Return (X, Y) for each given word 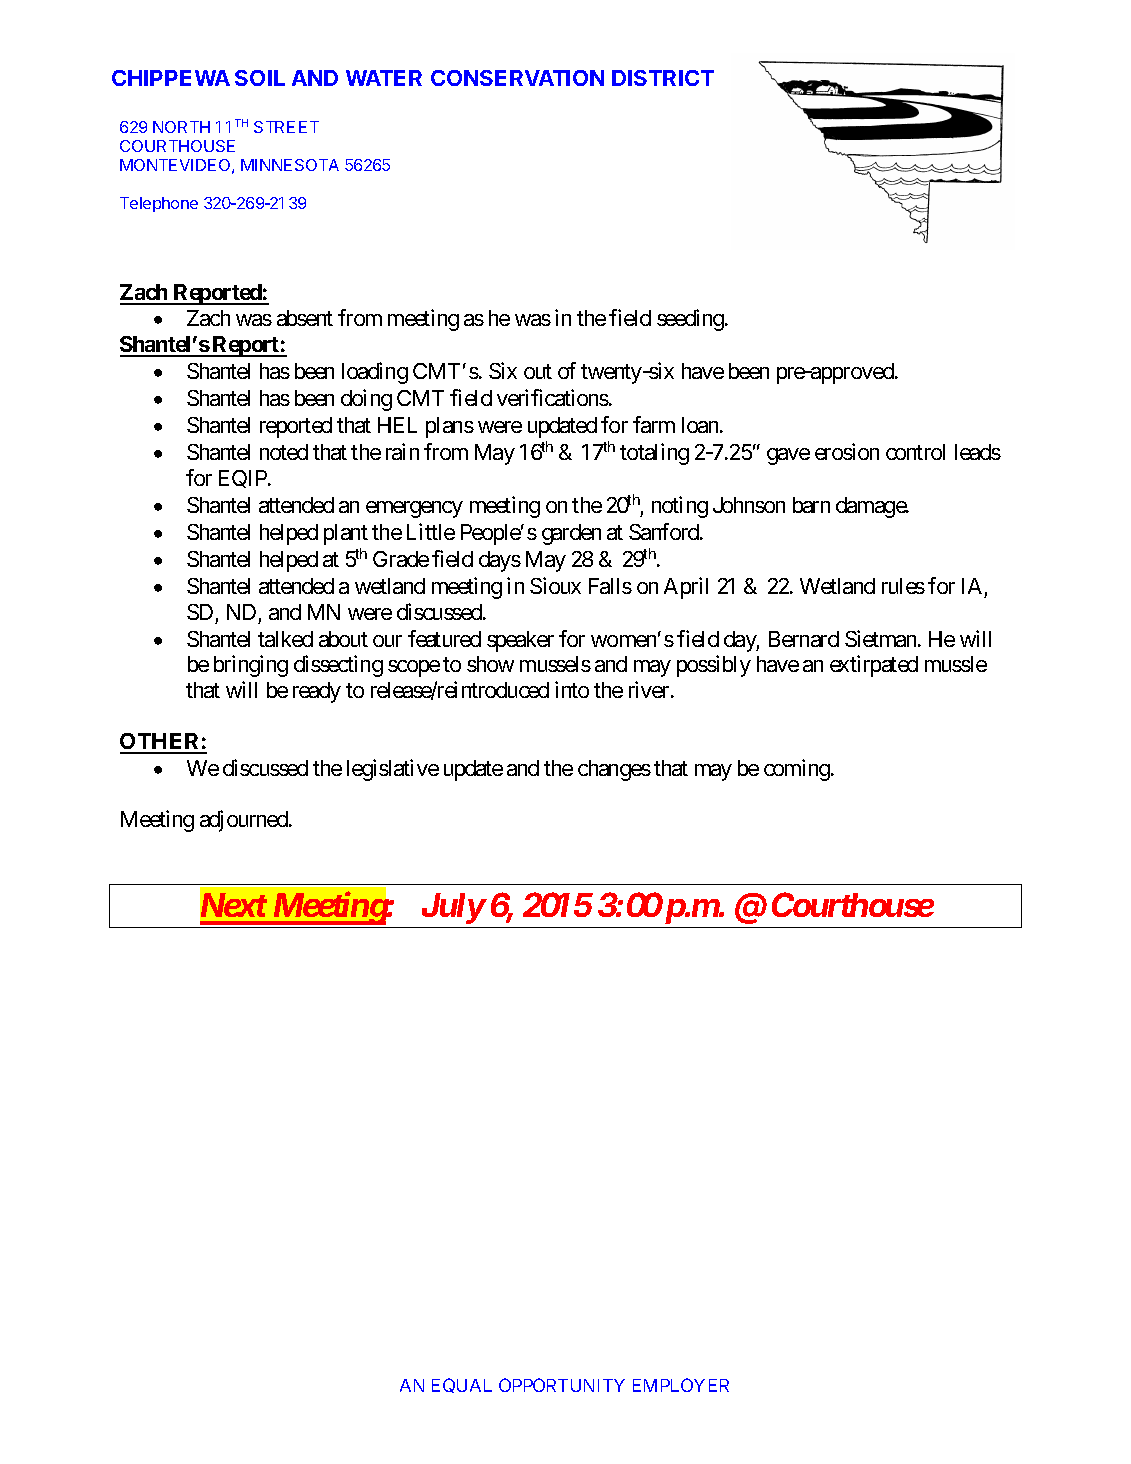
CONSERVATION (517, 78)
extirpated (874, 666)
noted (284, 452)
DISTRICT (663, 78)
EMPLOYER (681, 1385)
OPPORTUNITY (562, 1385)
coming (798, 770)
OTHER (161, 743)
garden (571, 534)
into (572, 689)
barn (811, 505)
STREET (286, 127)
